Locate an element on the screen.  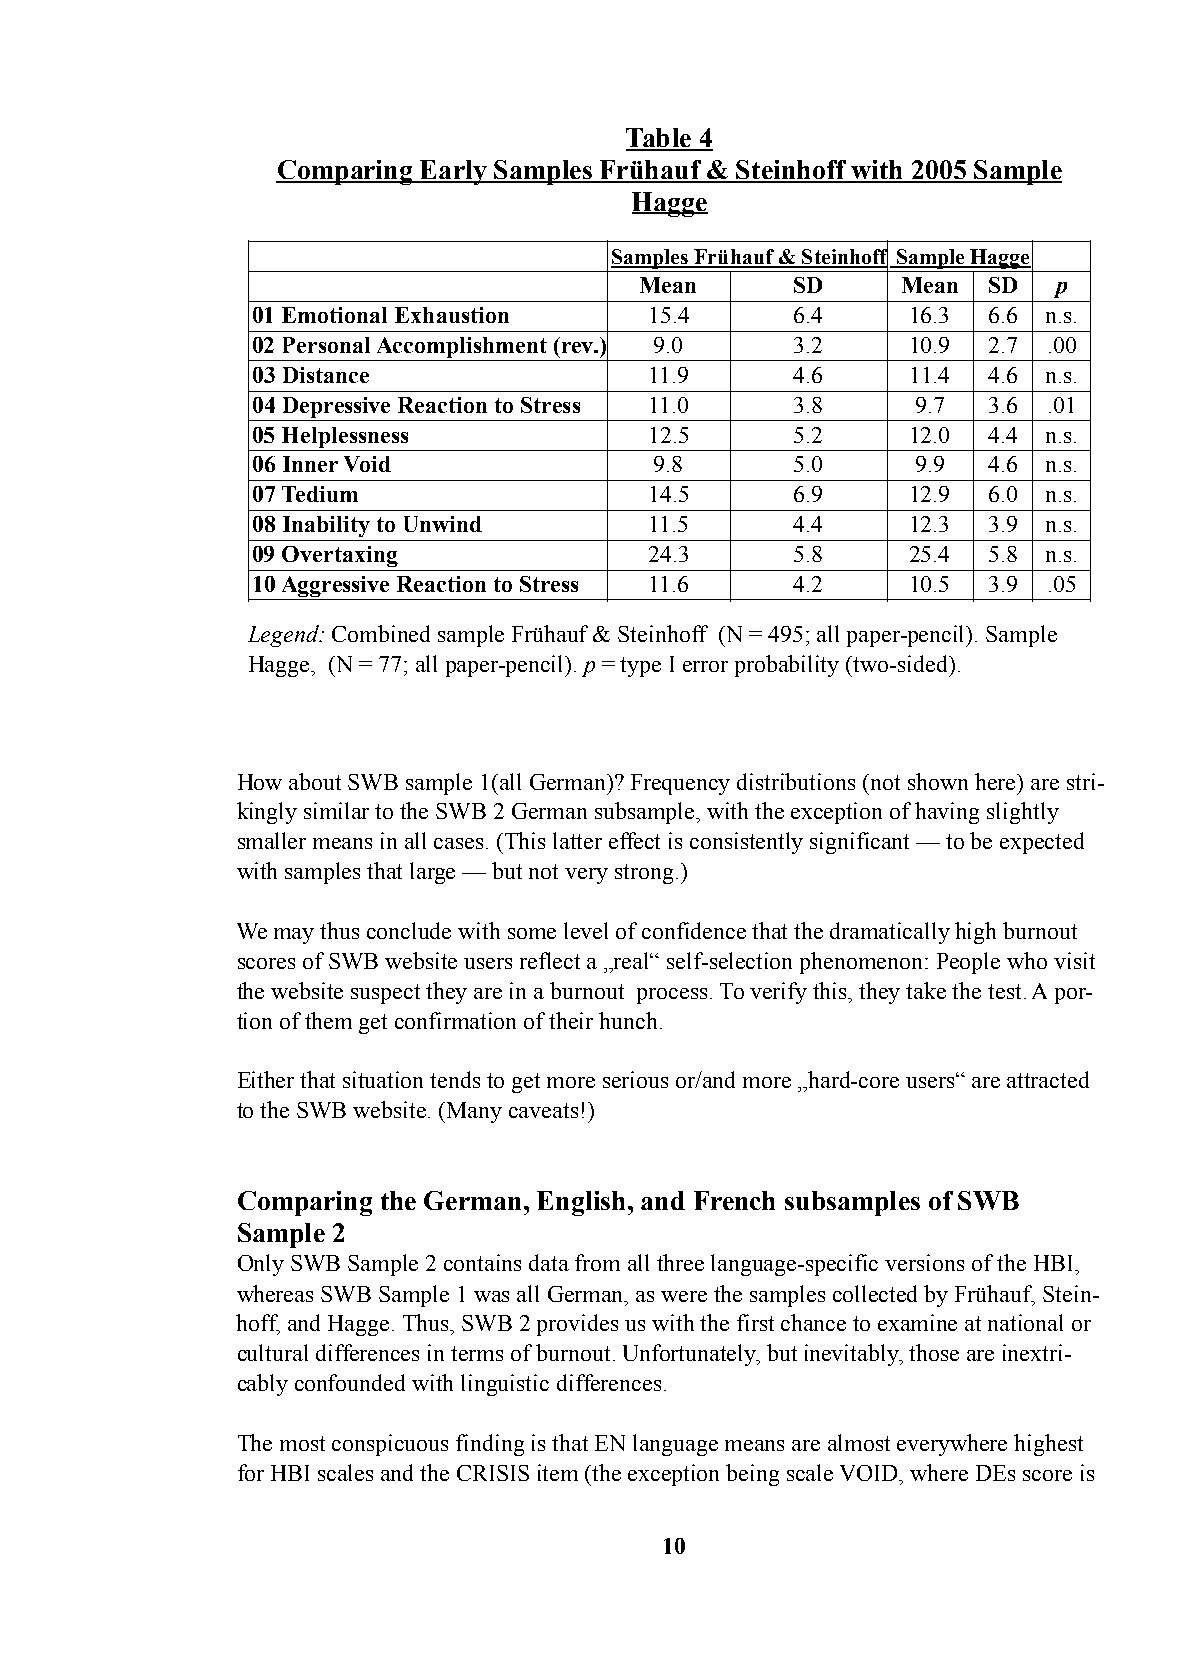
shown is located at coordinates (938, 781).
